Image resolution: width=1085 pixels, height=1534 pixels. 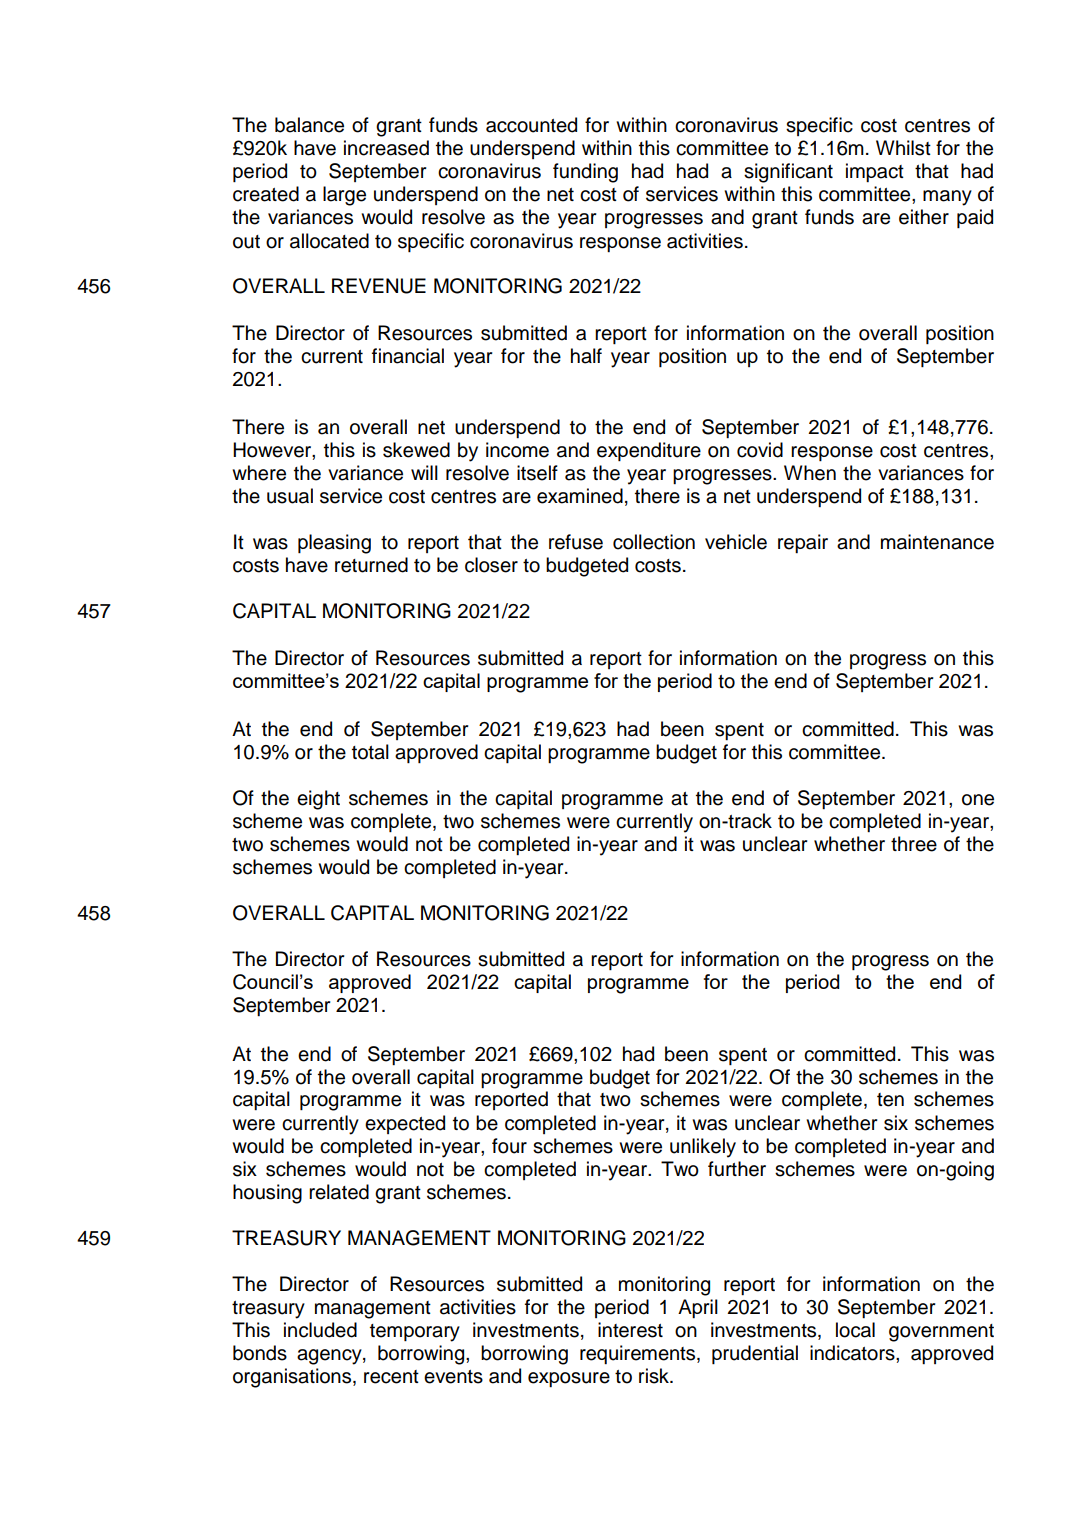 I want to click on included, so click(x=320, y=1330).
